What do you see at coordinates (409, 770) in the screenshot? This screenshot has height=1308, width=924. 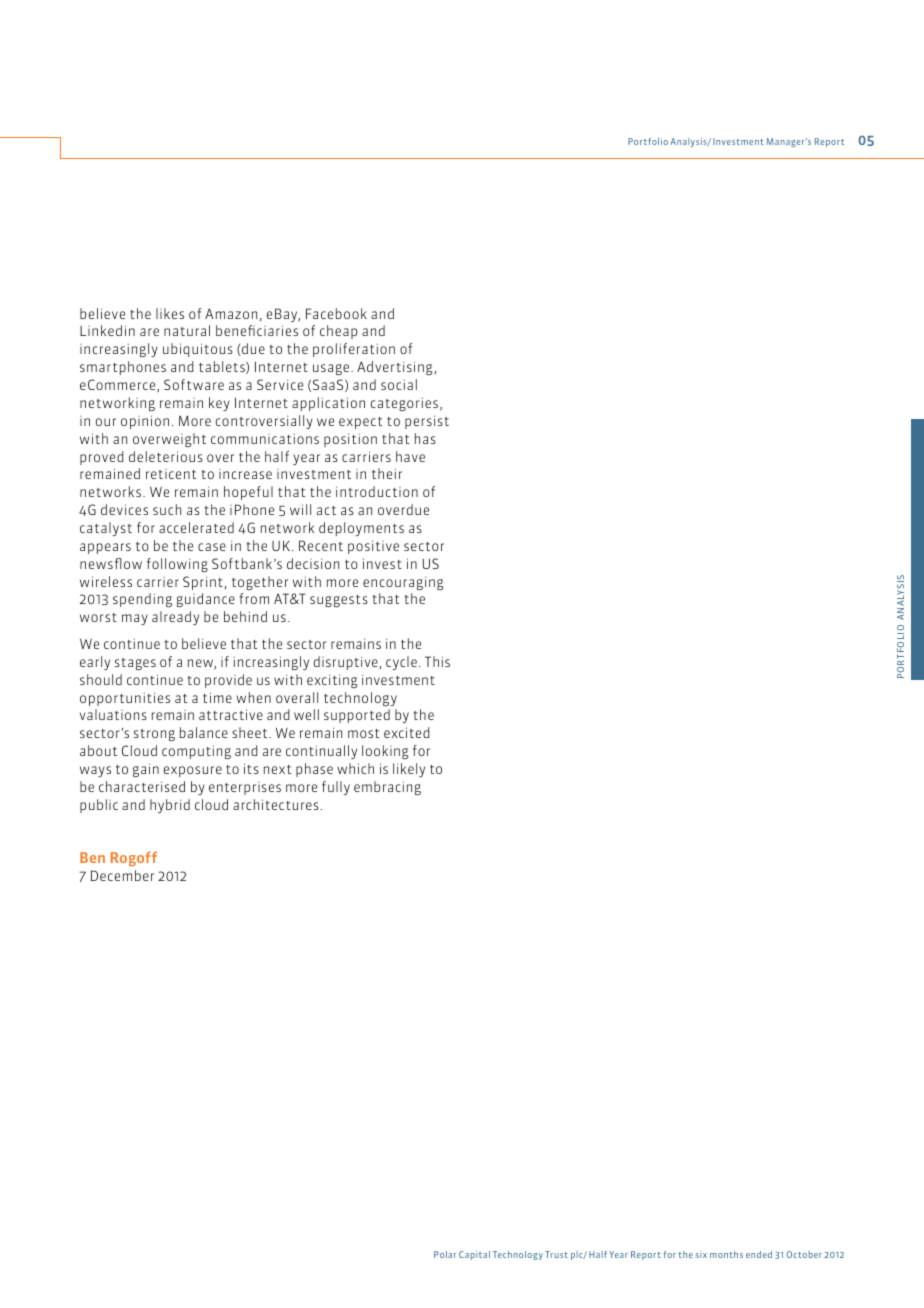 I see `likely` at bounding box center [409, 770].
